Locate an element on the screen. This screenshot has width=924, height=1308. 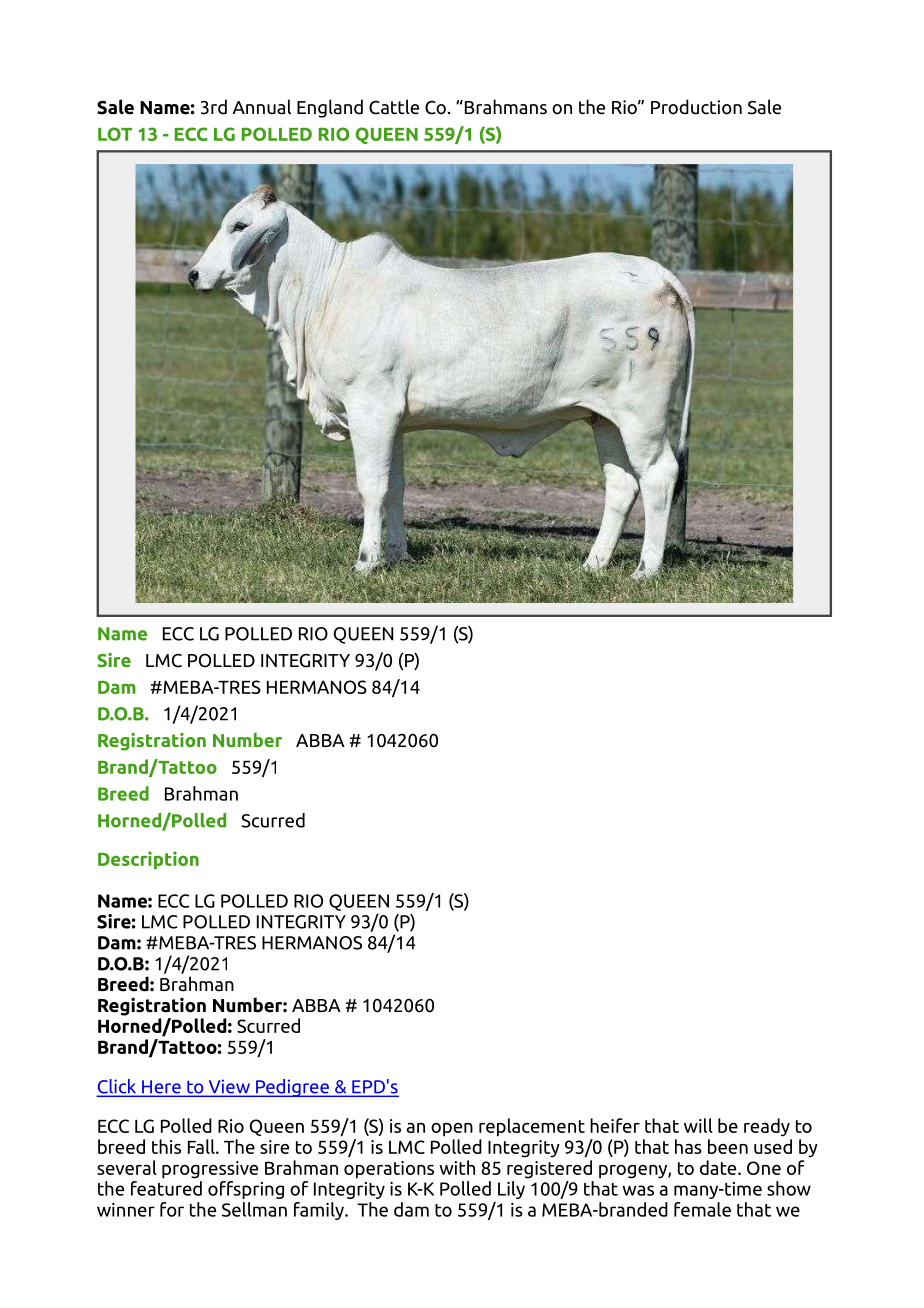
date is located at coordinates (719, 1167).
